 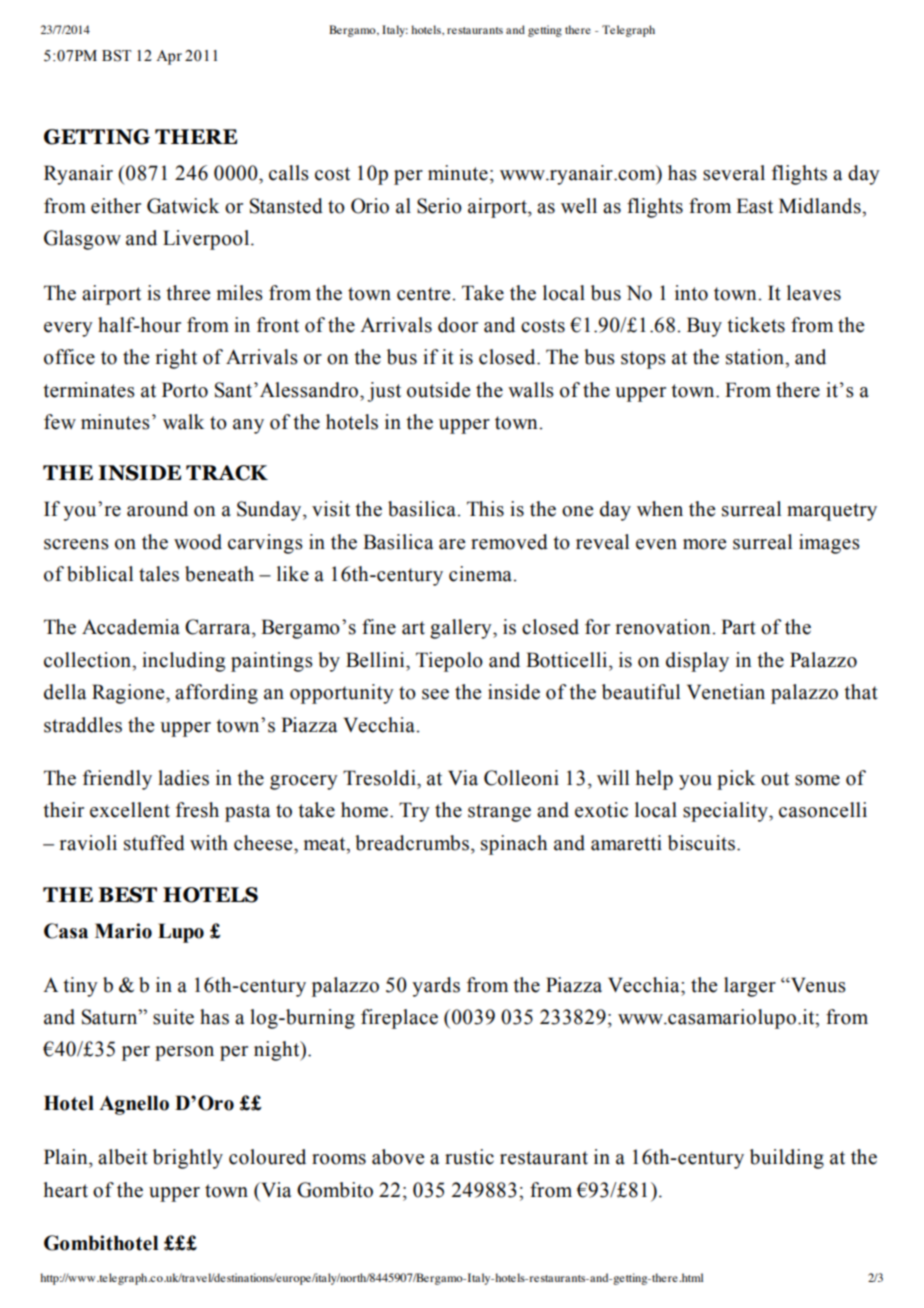 I want to click on albeit, so click(x=123, y=1157).
